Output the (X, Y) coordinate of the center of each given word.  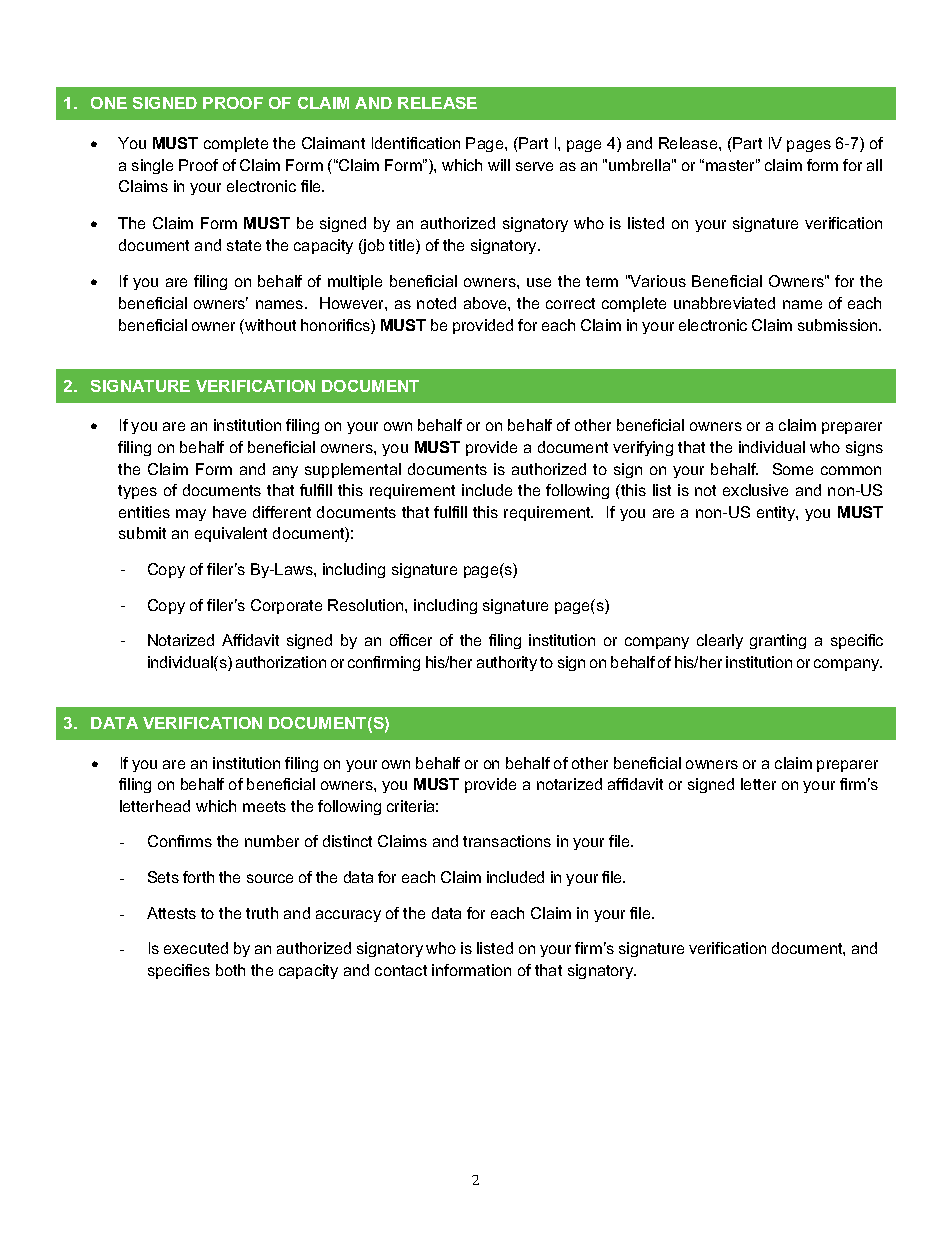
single (152, 166)
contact (401, 970)
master (731, 165)
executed (196, 948)
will (499, 165)
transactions (507, 841)
